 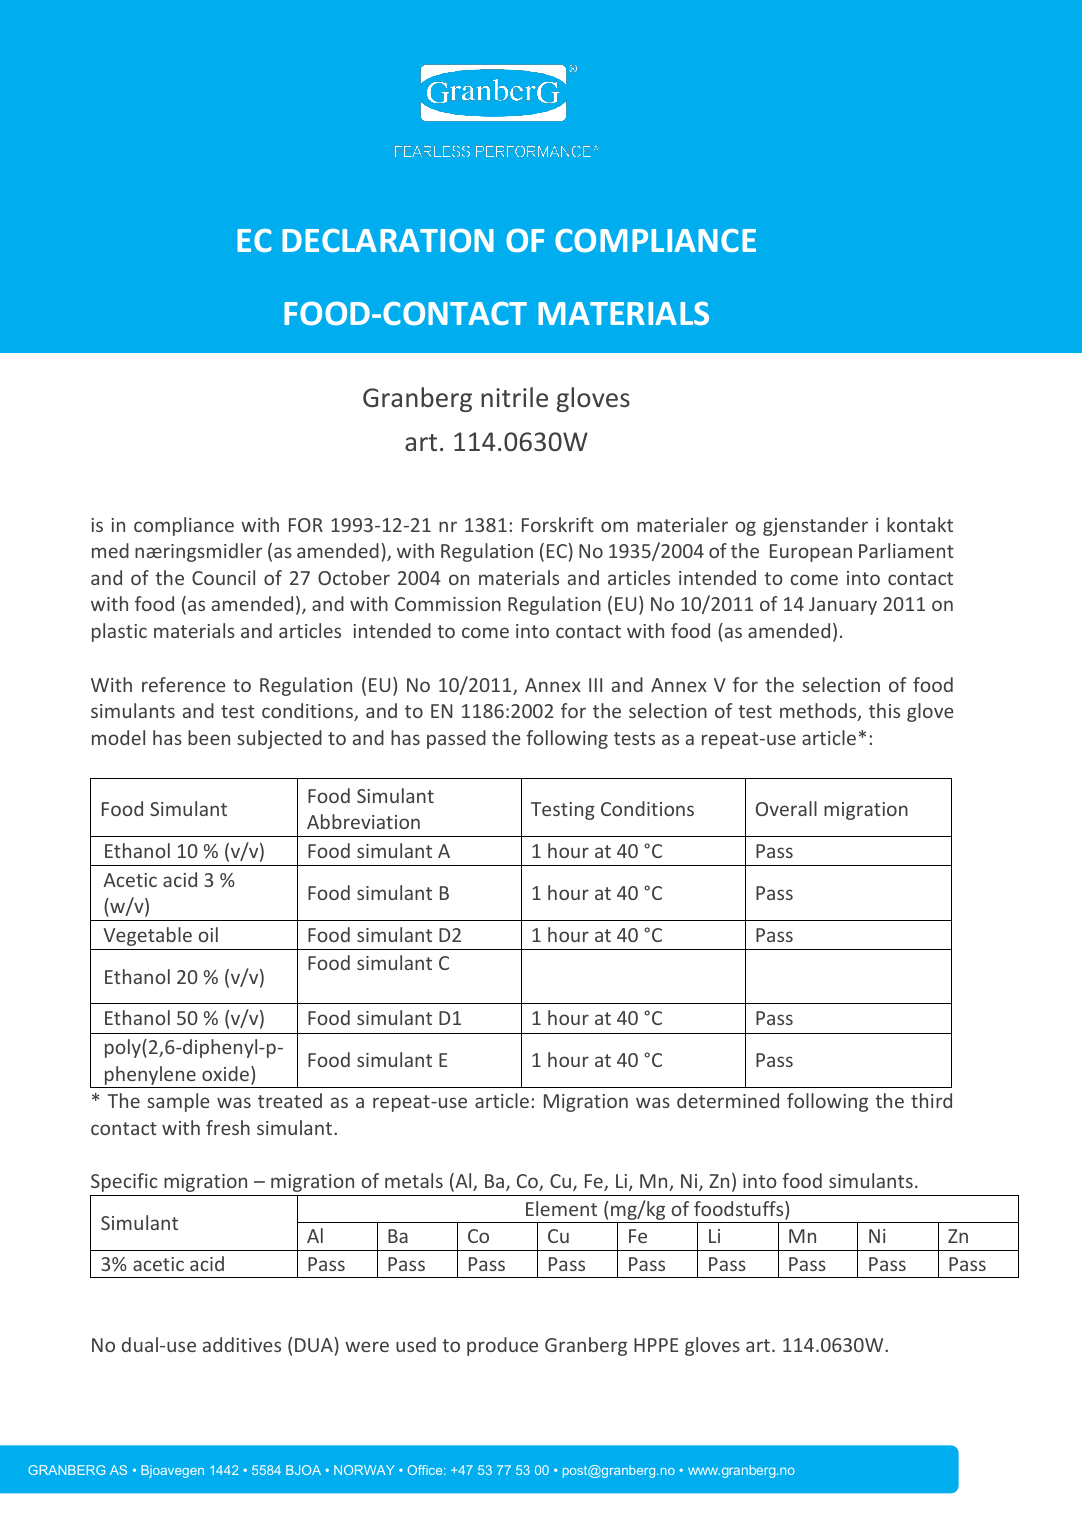 What do you see at coordinates (931, 1100) in the page?
I see `third` at bounding box center [931, 1100].
